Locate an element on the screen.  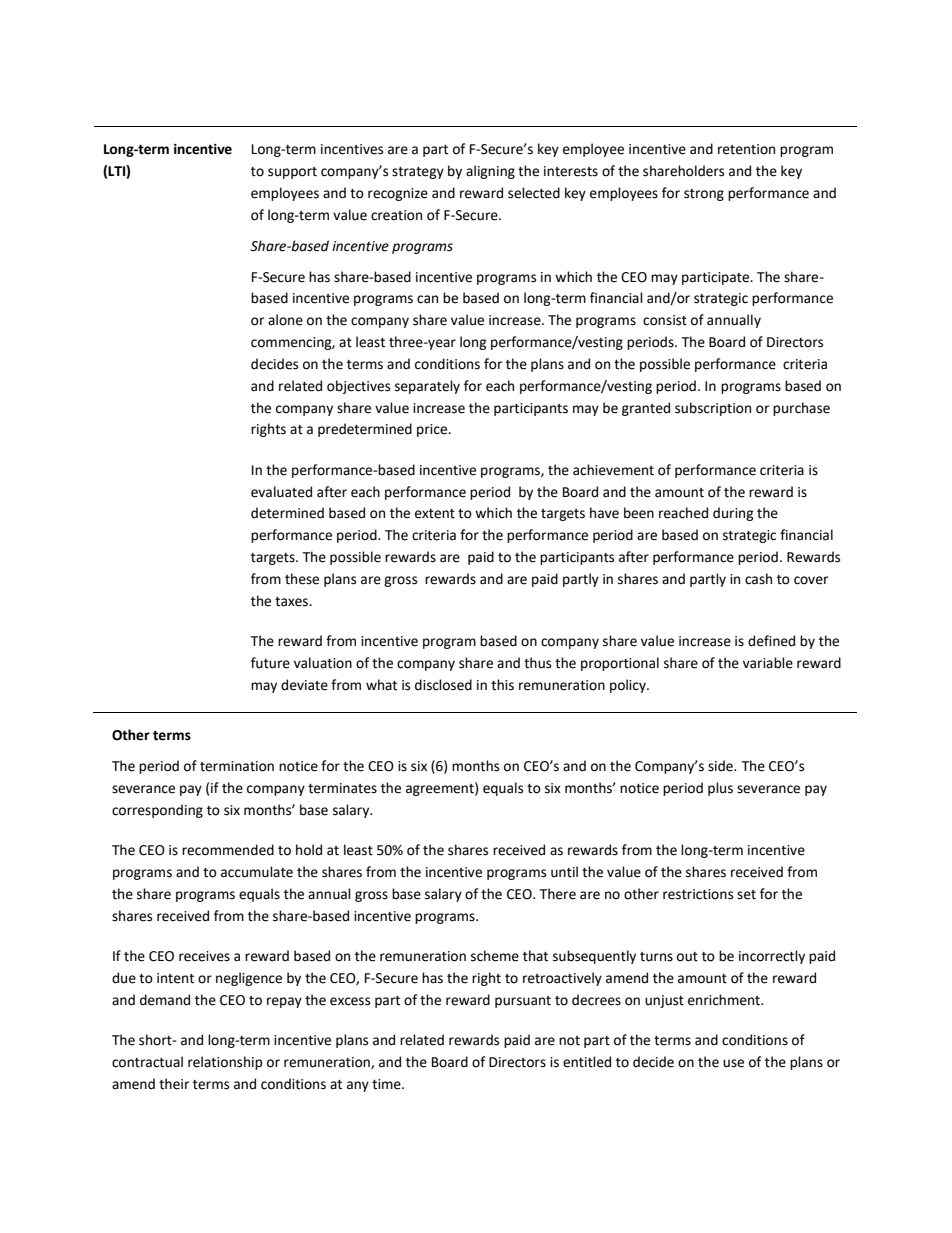
evaluated is located at coordinates (281, 492).
